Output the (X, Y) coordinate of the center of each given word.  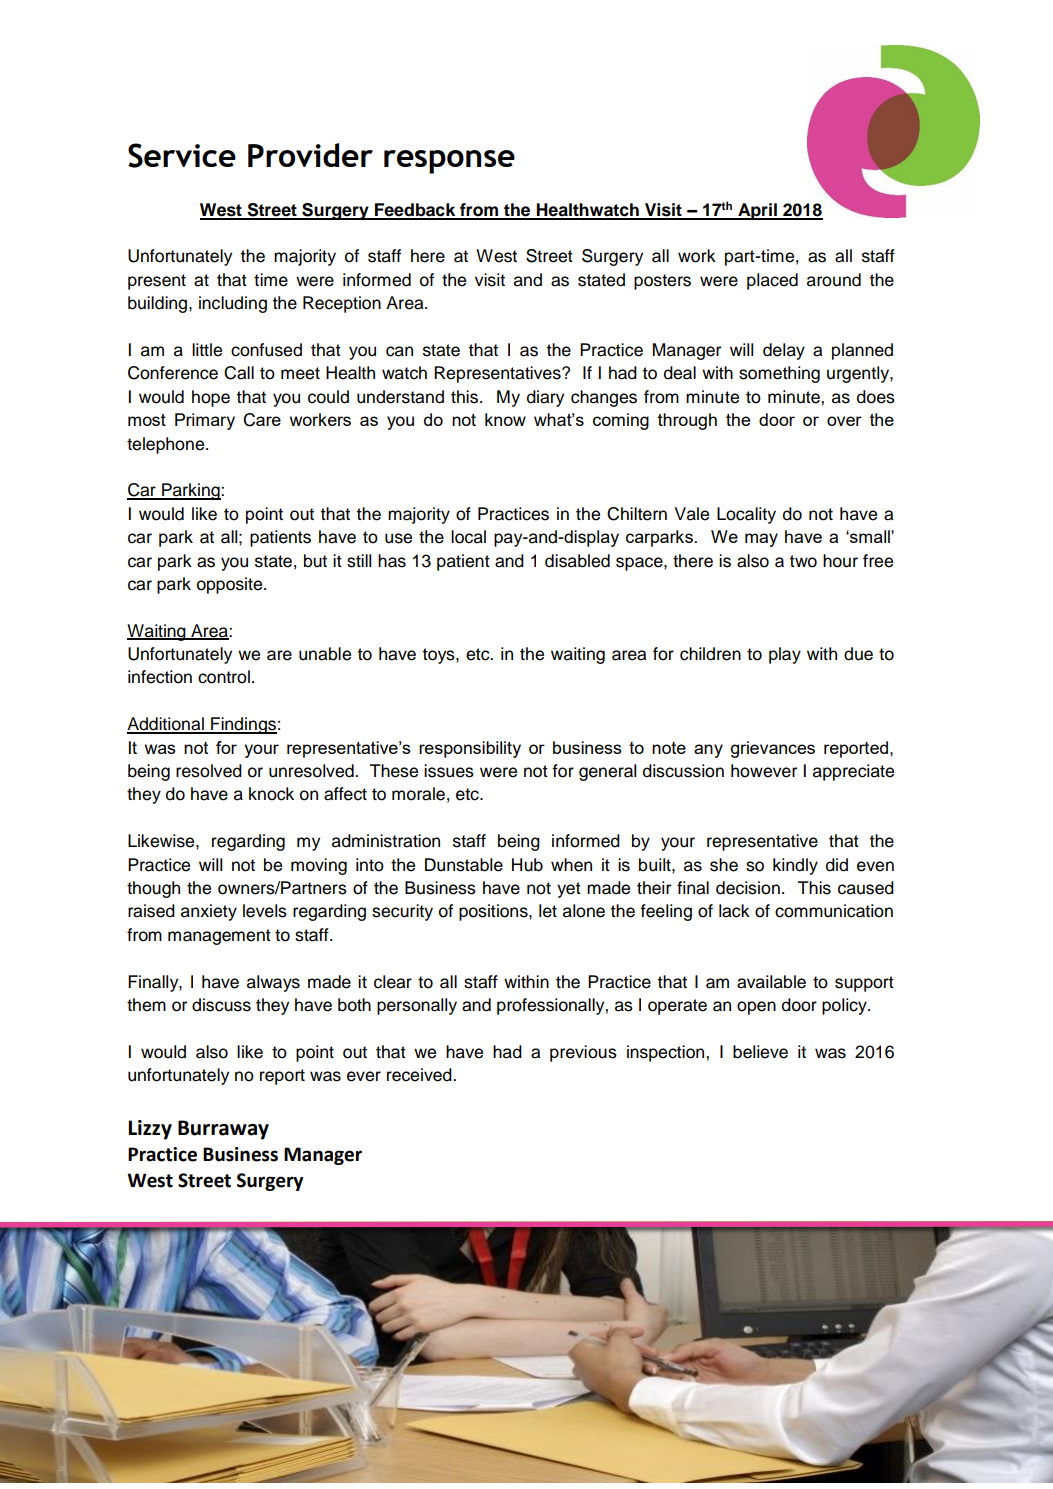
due (858, 654)
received (420, 1075)
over (844, 421)
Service (182, 155)
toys (440, 656)
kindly (795, 866)
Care (262, 420)
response (449, 162)
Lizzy (150, 1130)
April (757, 211)
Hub (527, 865)
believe (760, 1052)
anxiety (209, 912)
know (505, 419)
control (224, 677)
